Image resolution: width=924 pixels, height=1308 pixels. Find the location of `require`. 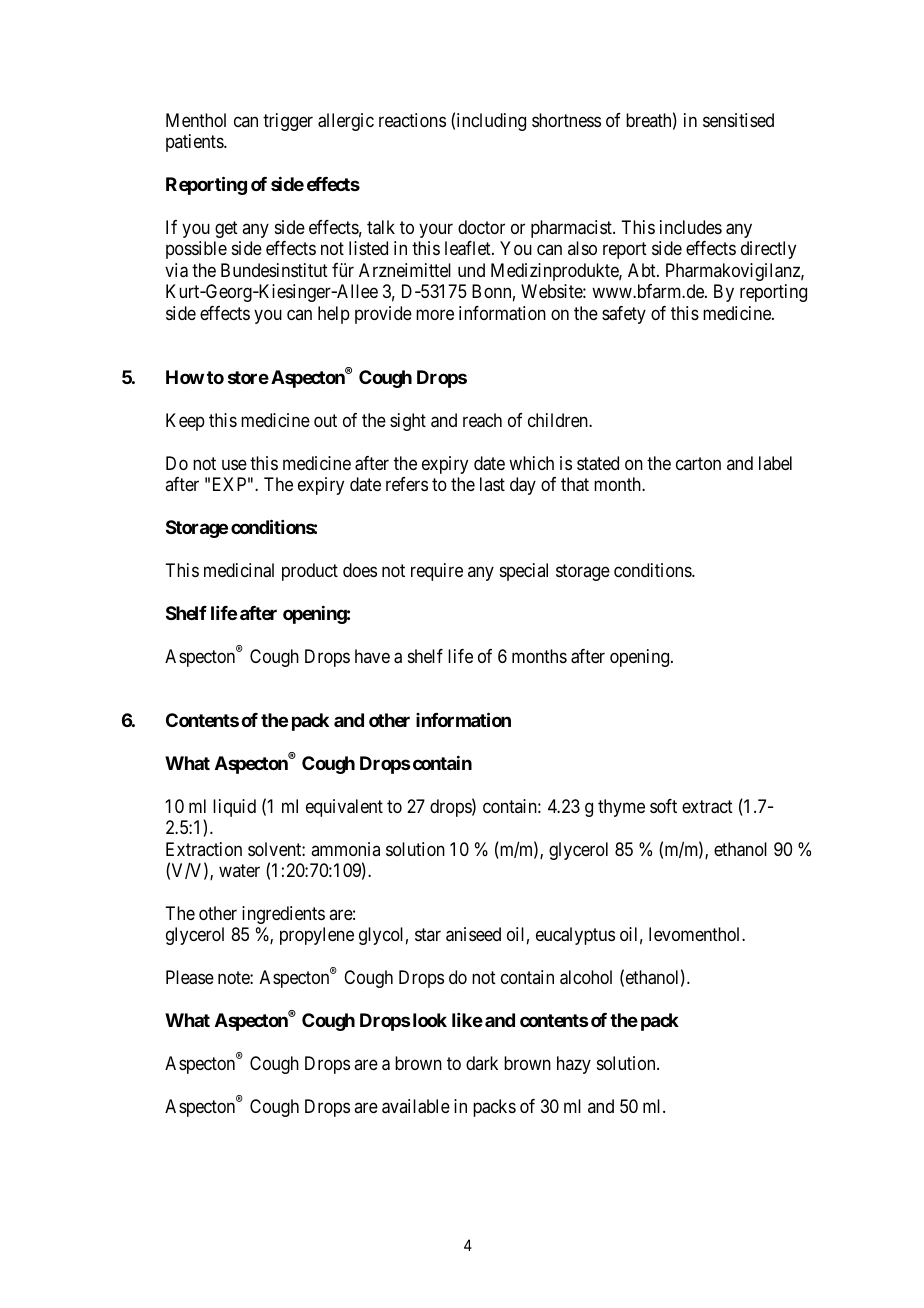

require is located at coordinates (437, 572).
